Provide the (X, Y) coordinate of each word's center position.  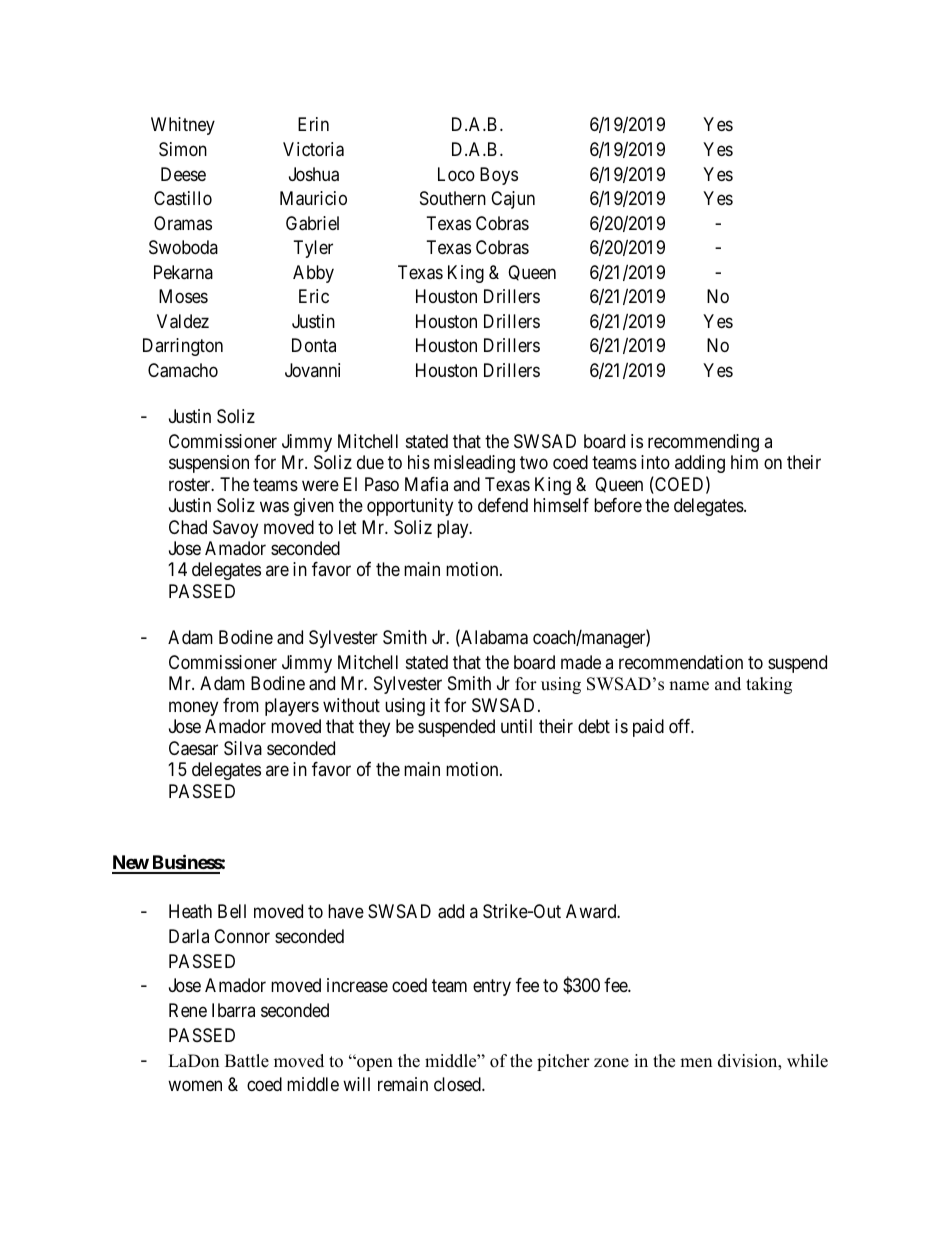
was (274, 507)
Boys (499, 176)
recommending (703, 443)
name (689, 686)
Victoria (313, 149)
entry (492, 988)
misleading (474, 464)
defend (503, 505)
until (516, 726)
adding (700, 464)
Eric (314, 296)
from (241, 705)
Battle (247, 1061)
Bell (232, 911)
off (681, 726)
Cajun (513, 200)
